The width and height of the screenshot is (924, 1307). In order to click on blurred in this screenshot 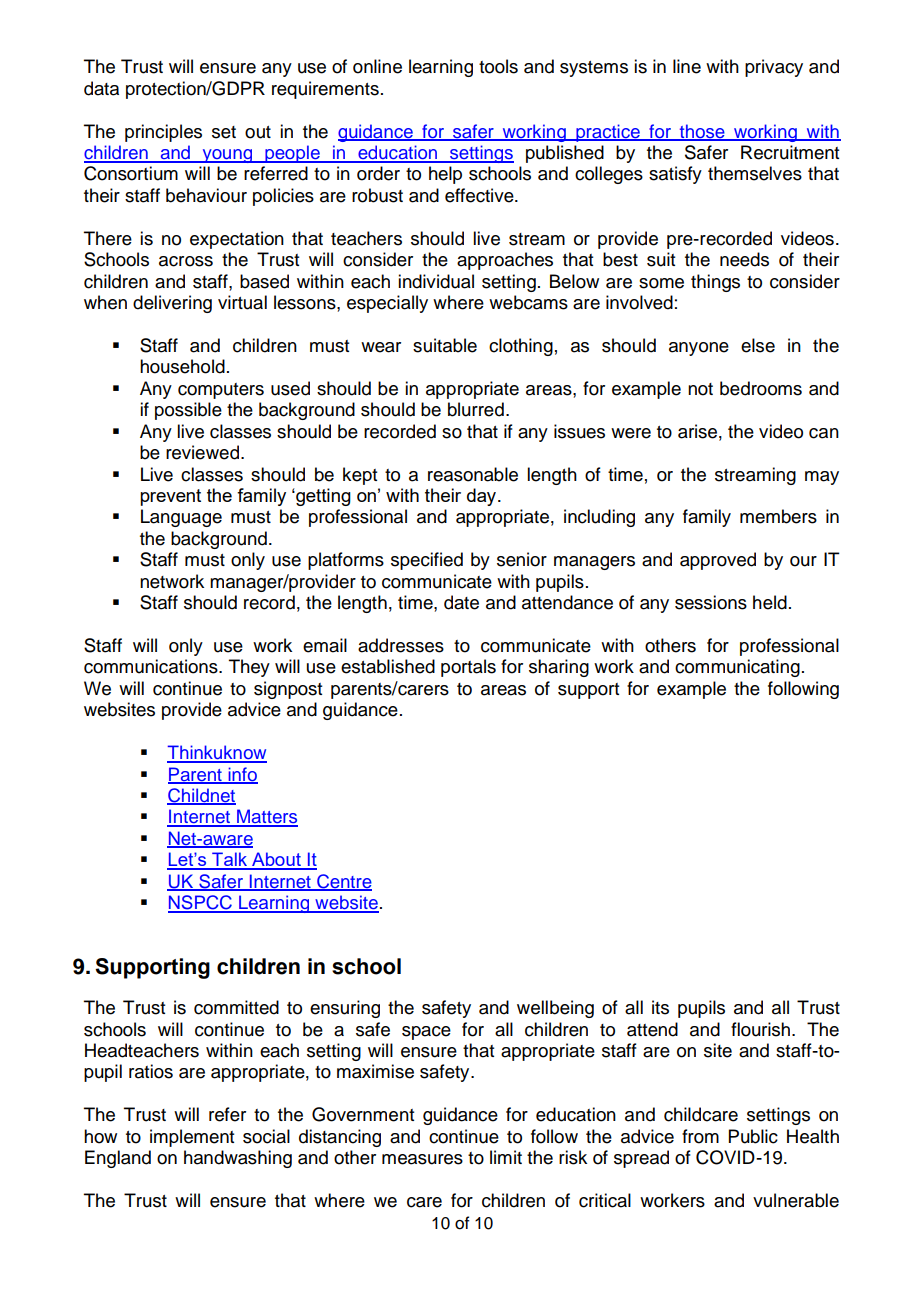, I will do `click(476, 409)`.
